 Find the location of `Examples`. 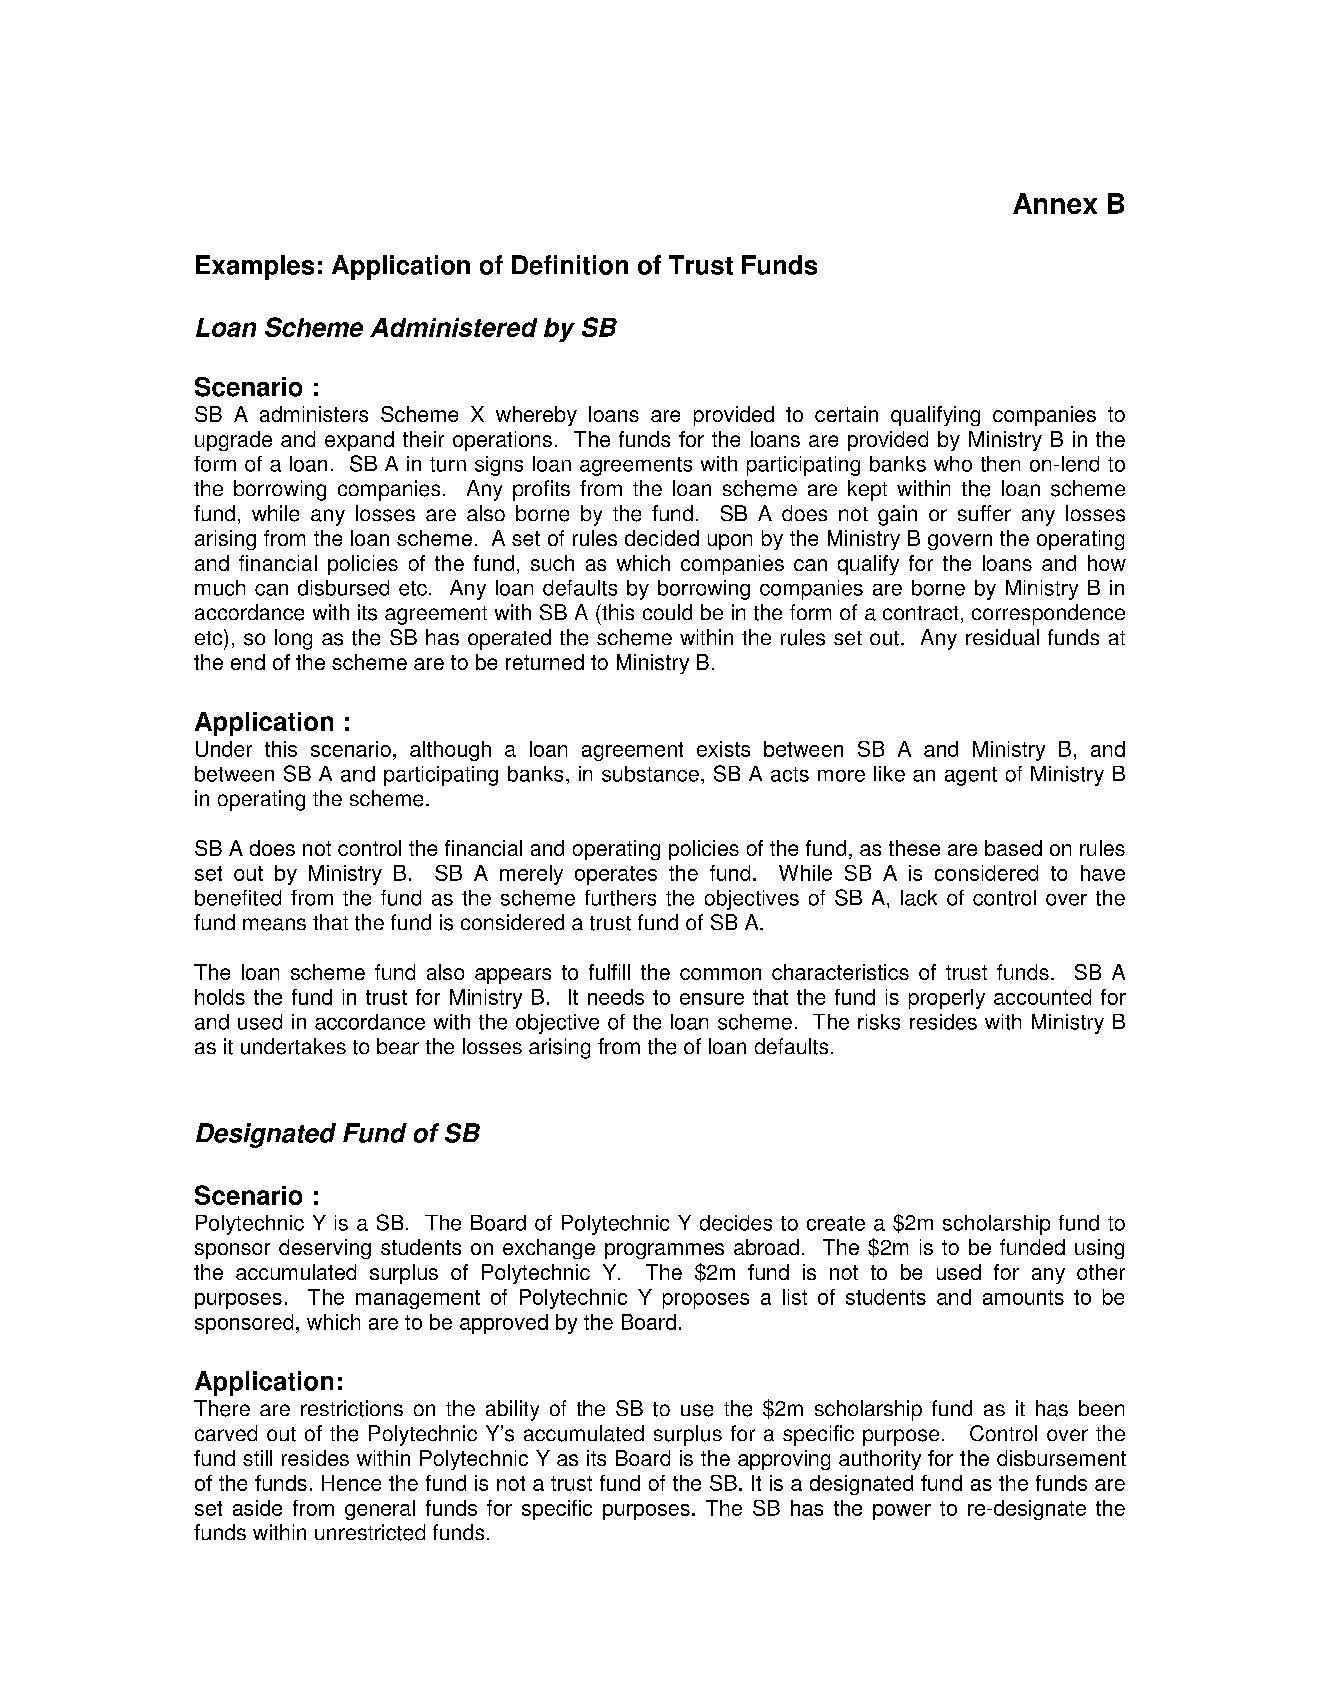

Examples is located at coordinates (255, 267).
